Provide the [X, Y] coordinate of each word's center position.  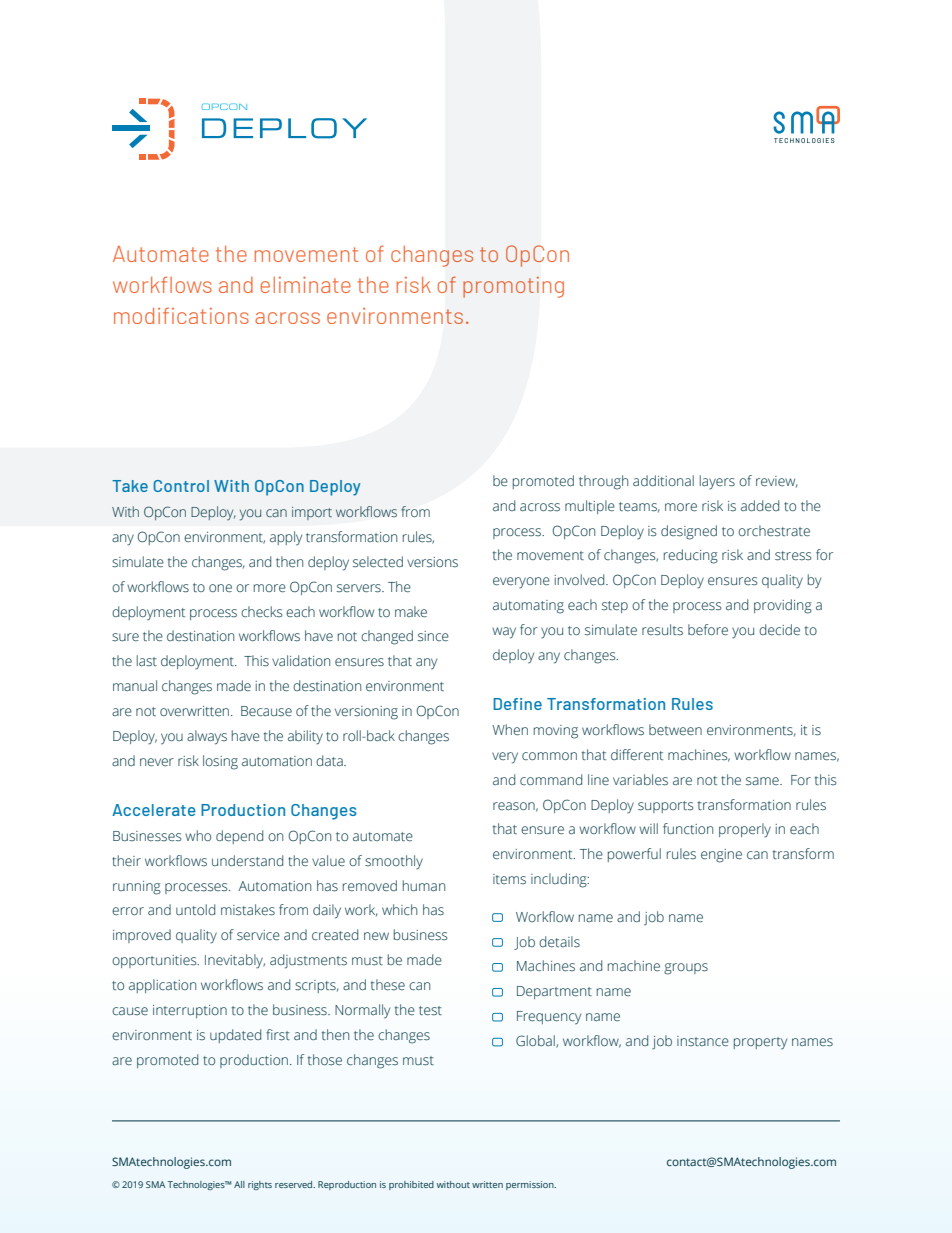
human [424, 885]
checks [262, 612]
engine [721, 856]
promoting [513, 287]
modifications [181, 315]
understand [247, 861]
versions [432, 562]
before [708, 630]
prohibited [411, 1185]
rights [260, 1185]
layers [717, 482]
